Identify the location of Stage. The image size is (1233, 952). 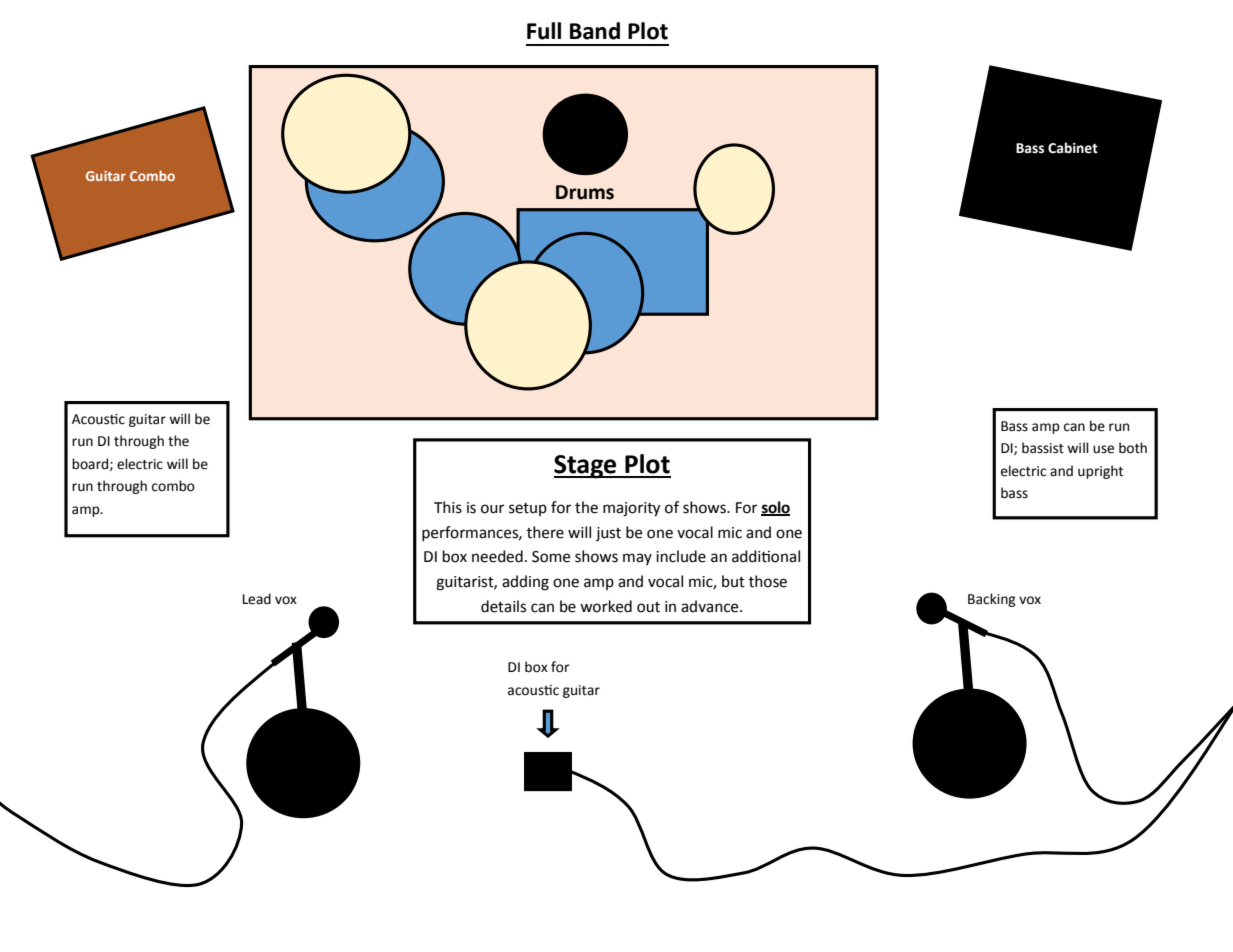
(586, 467).
